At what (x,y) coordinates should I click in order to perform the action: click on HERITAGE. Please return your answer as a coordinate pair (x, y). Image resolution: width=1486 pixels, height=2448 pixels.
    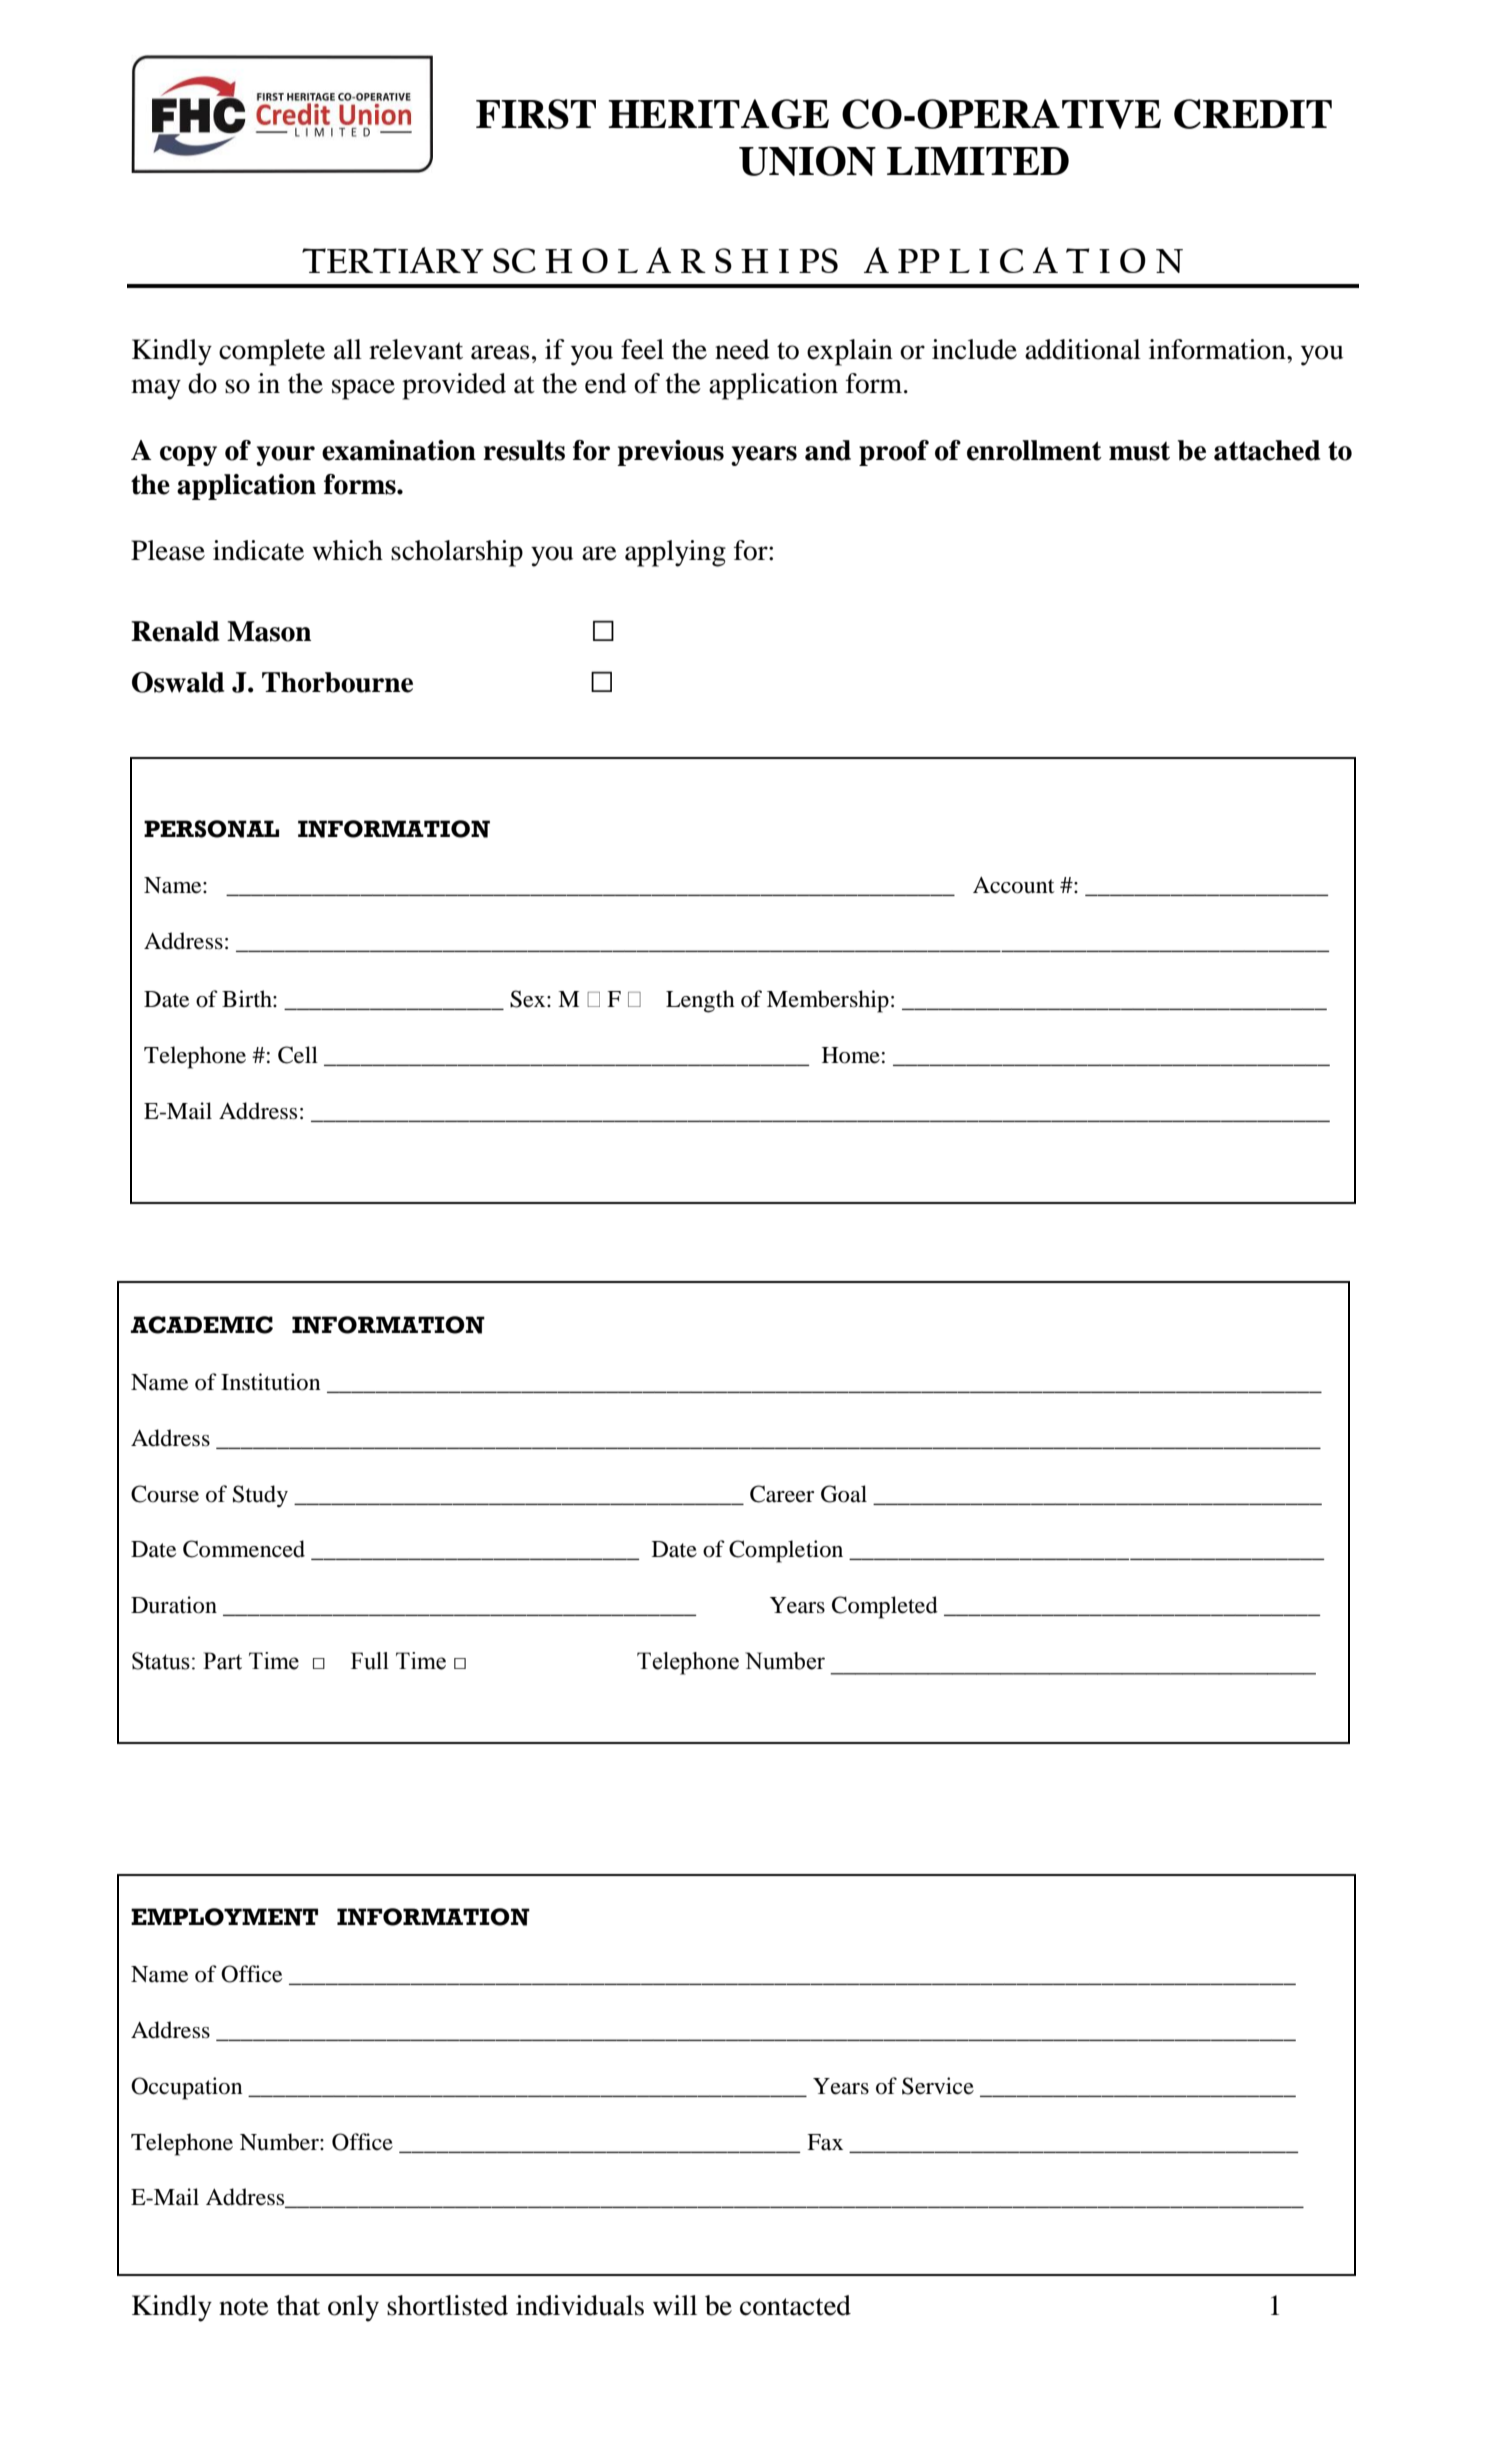
    Looking at the image, I should click on (718, 114).
